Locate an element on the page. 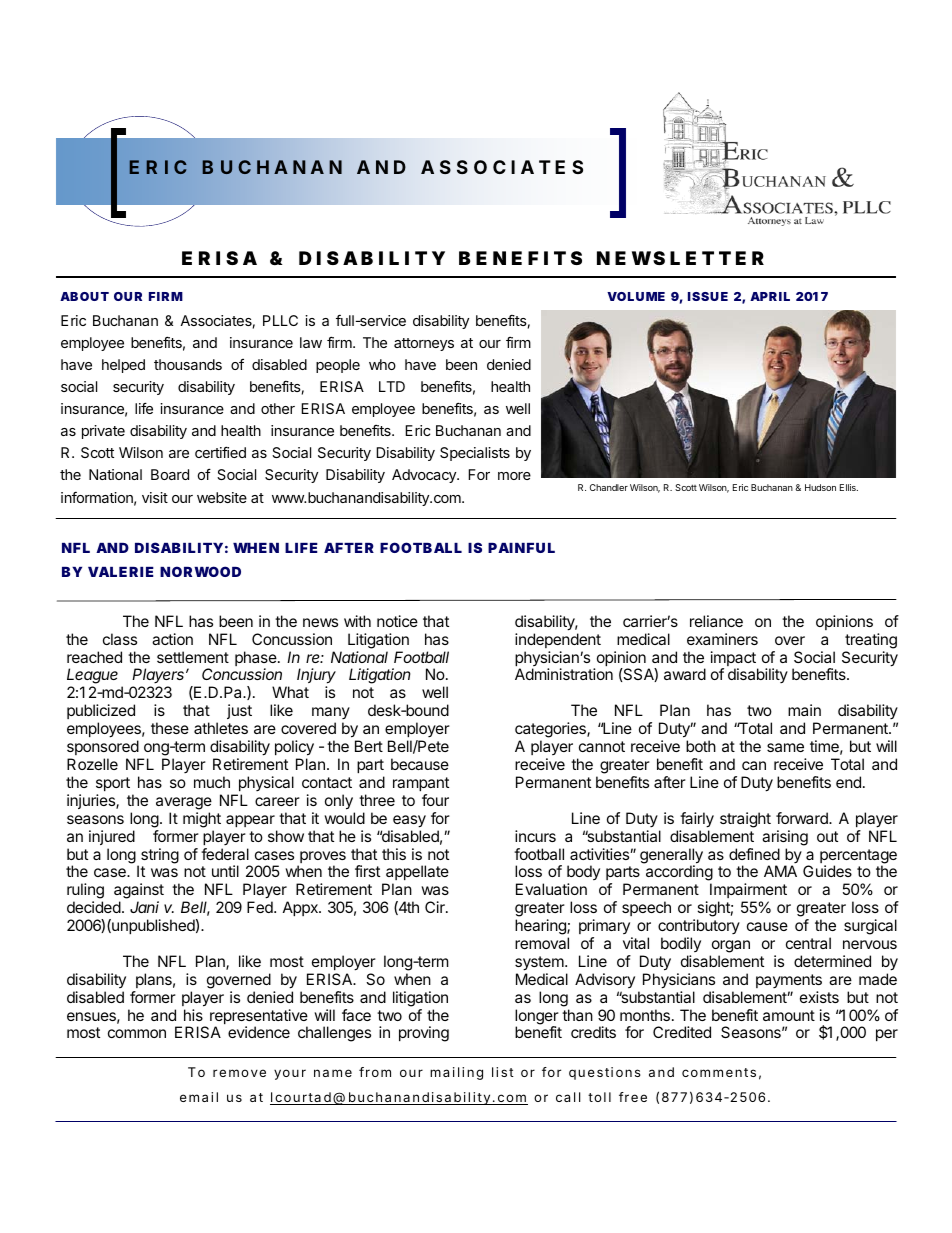 The image size is (952, 1233). main is located at coordinates (804, 710).
